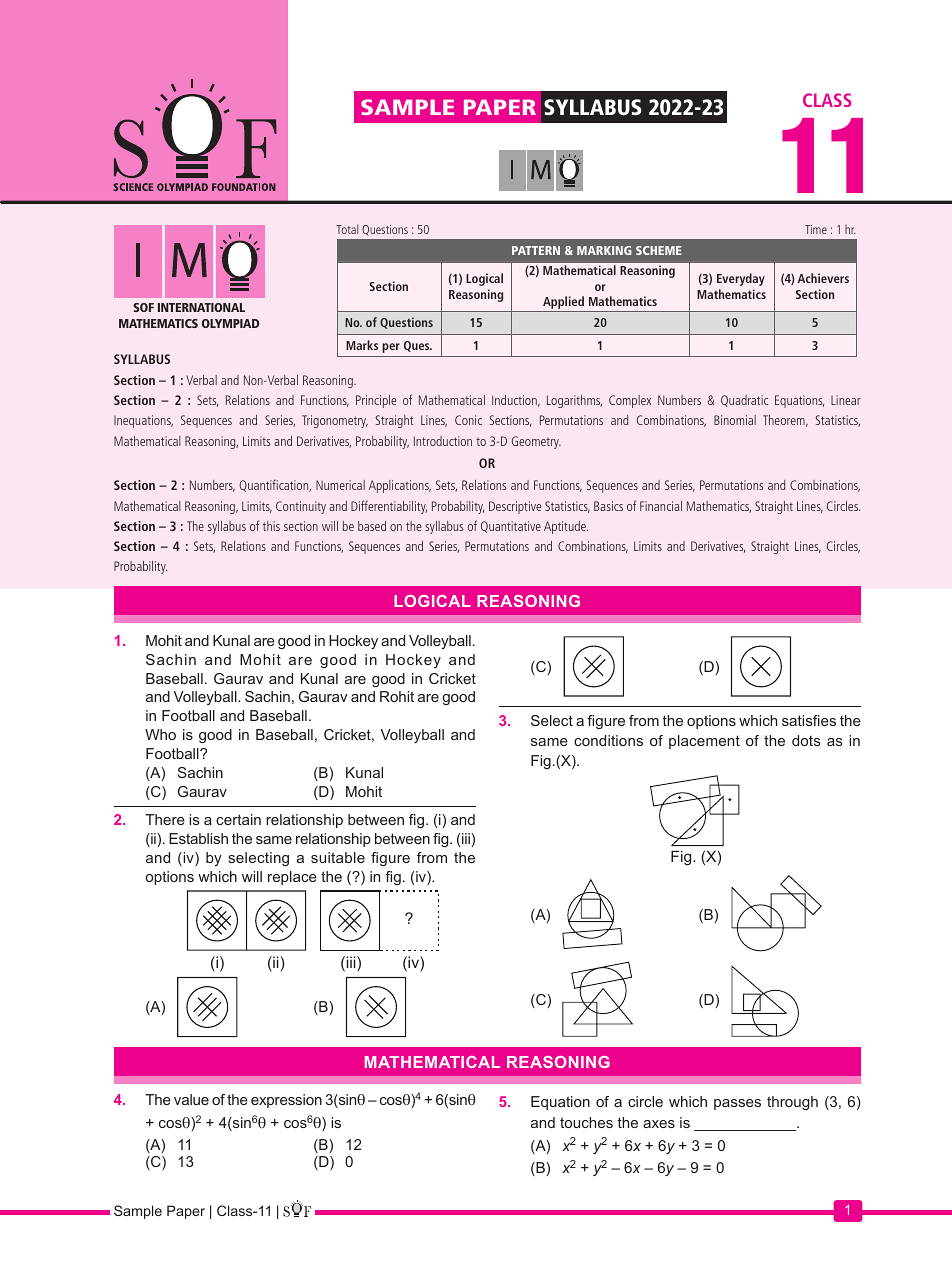  I want to click on PATTERN, so click(536, 250).
